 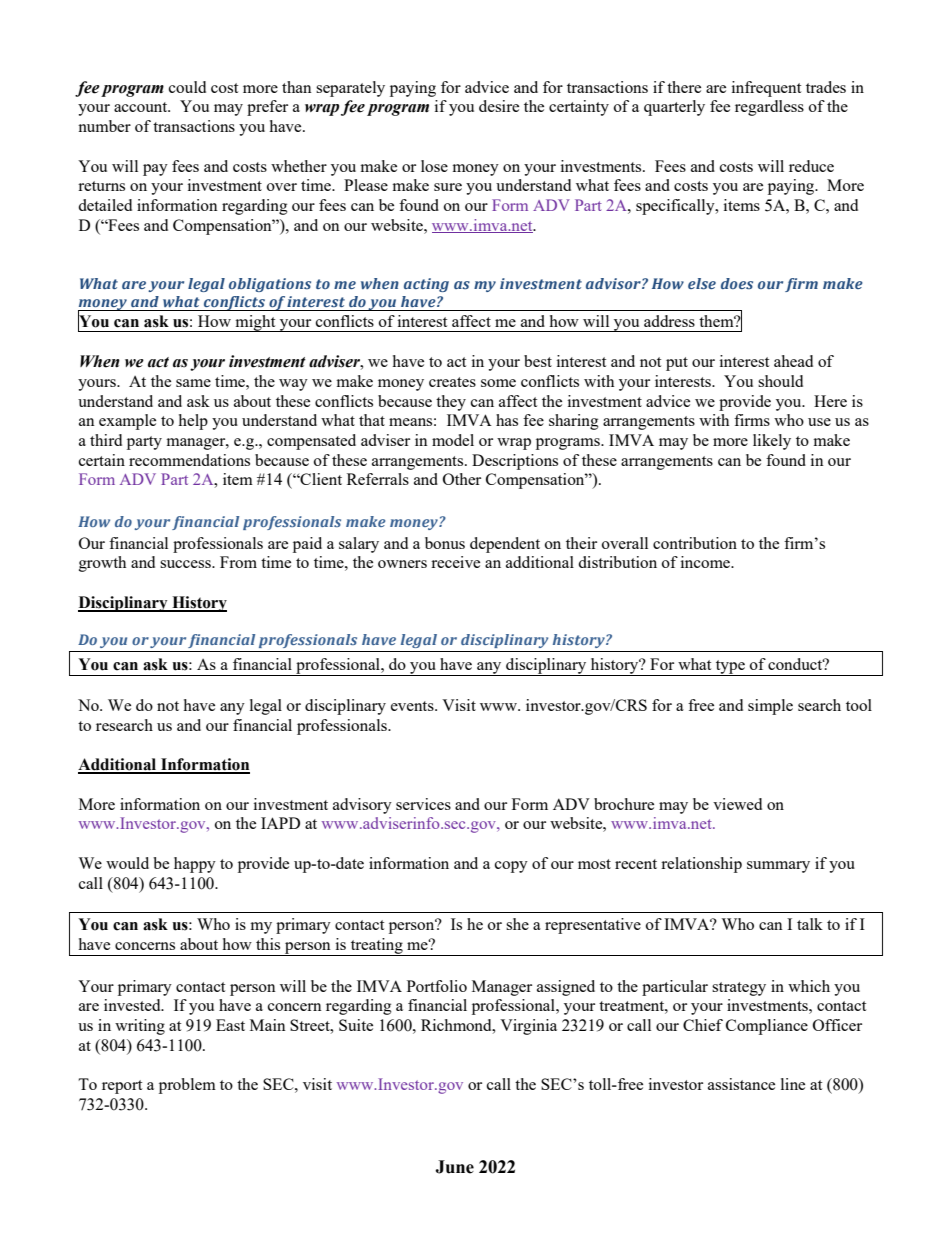 I want to click on problem, so click(x=187, y=1086).
